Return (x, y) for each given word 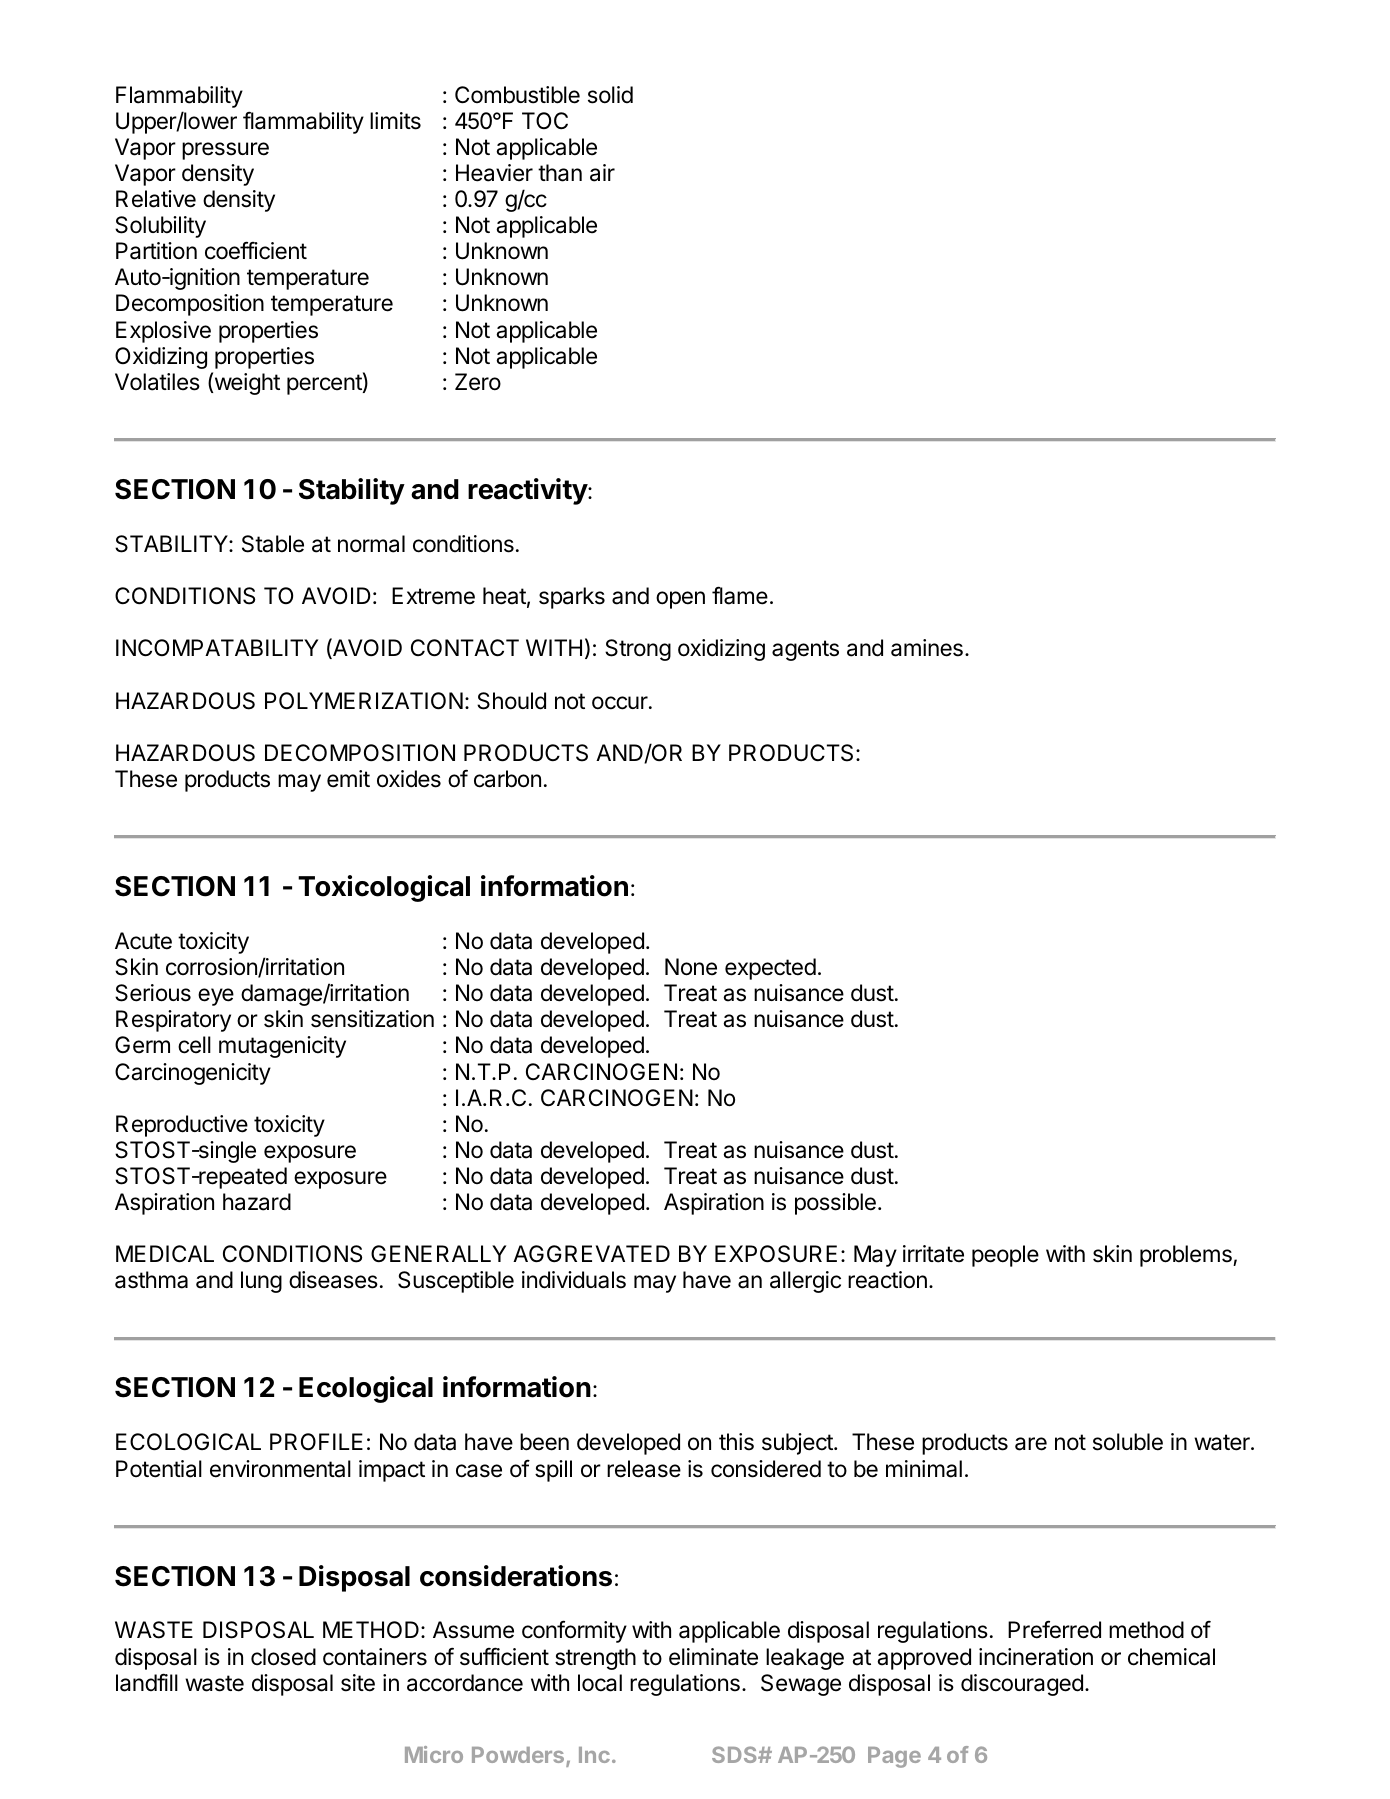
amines (927, 648)
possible (835, 1204)
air (602, 173)
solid (610, 95)
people (1005, 1256)
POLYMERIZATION (364, 701)
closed (283, 1657)
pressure (225, 151)
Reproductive (182, 1126)
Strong (638, 650)
